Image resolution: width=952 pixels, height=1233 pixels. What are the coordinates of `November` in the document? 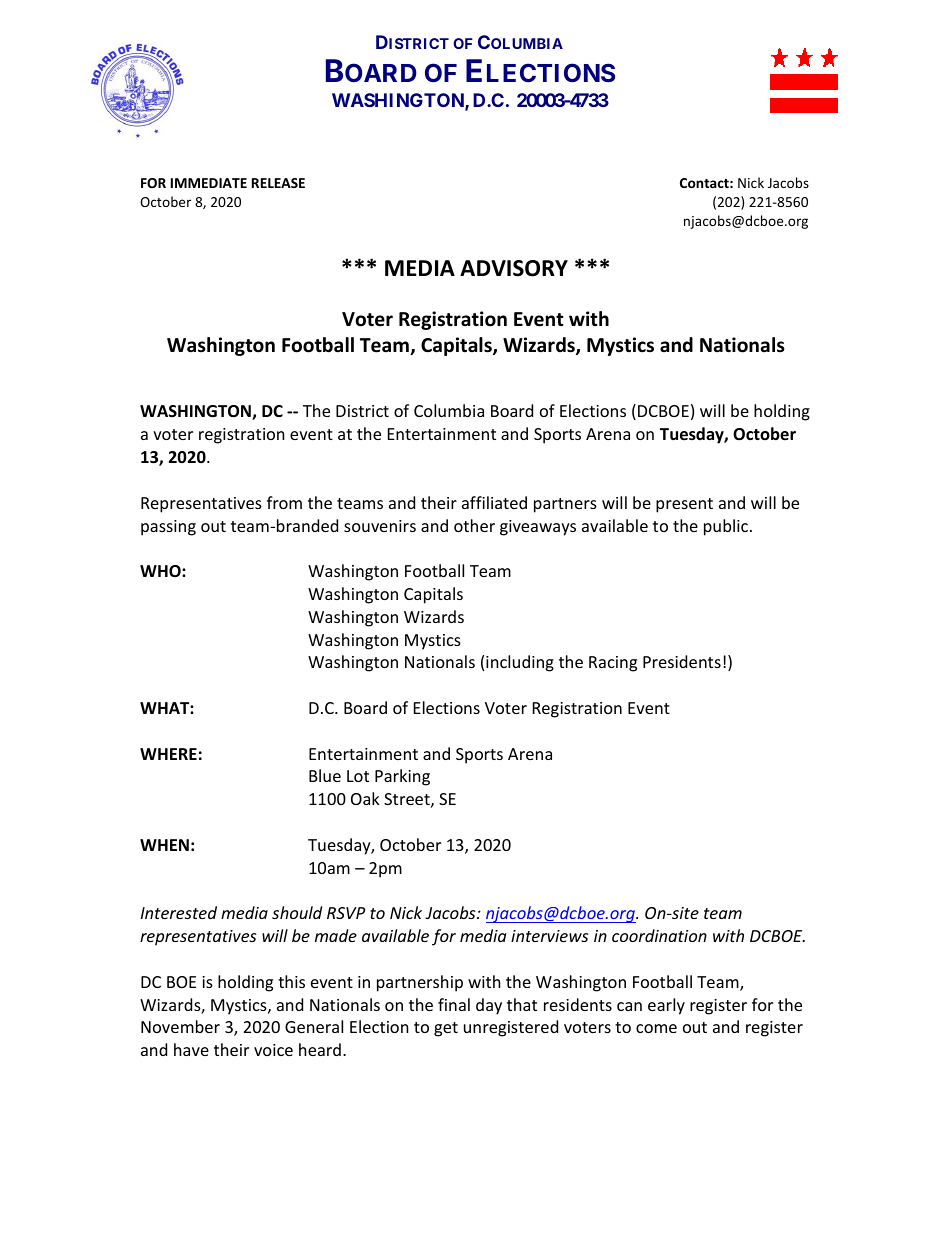 It's located at (180, 1026).
